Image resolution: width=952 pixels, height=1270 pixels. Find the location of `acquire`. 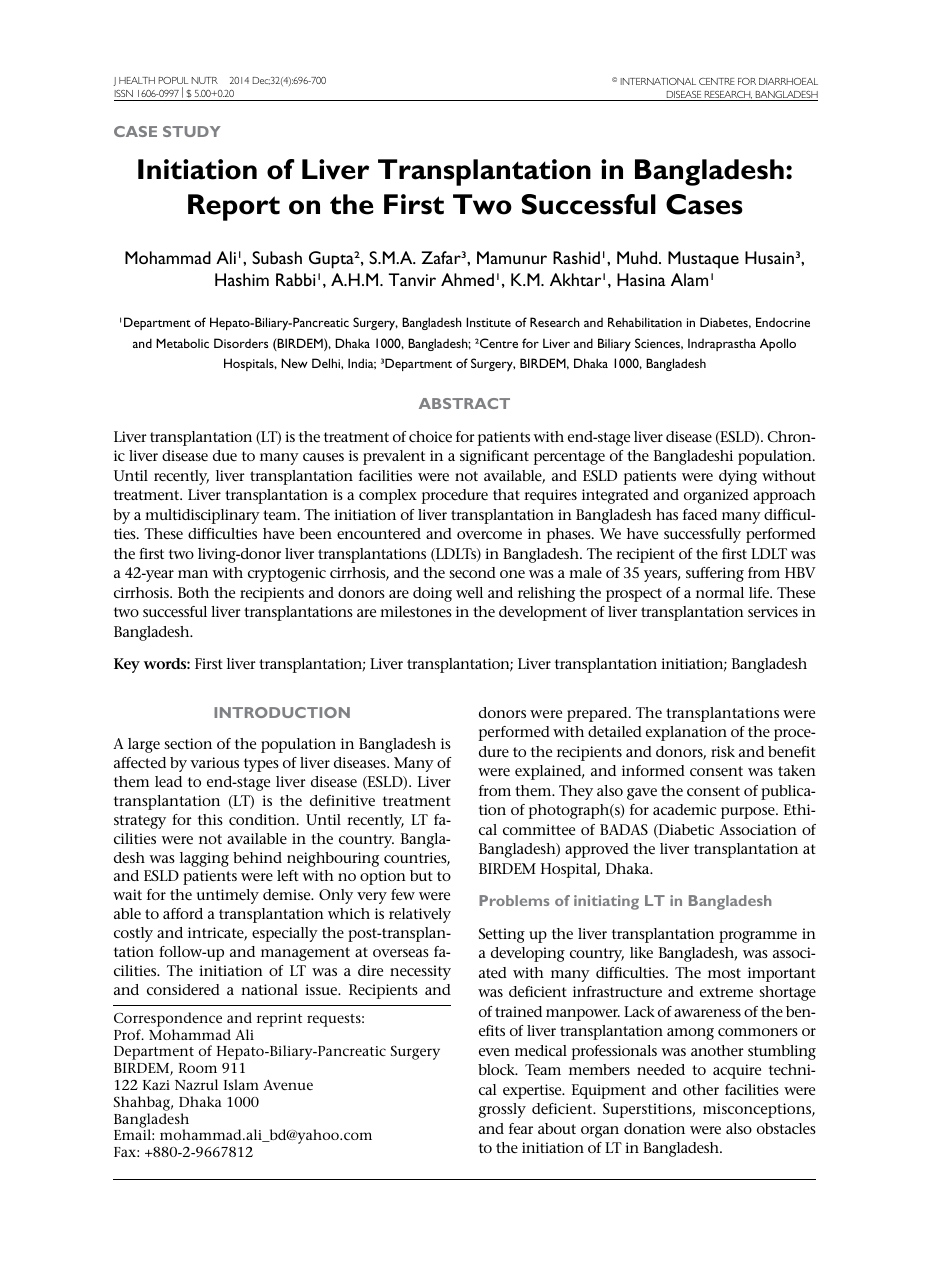

acquire is located at coordinates (737, 1071).
